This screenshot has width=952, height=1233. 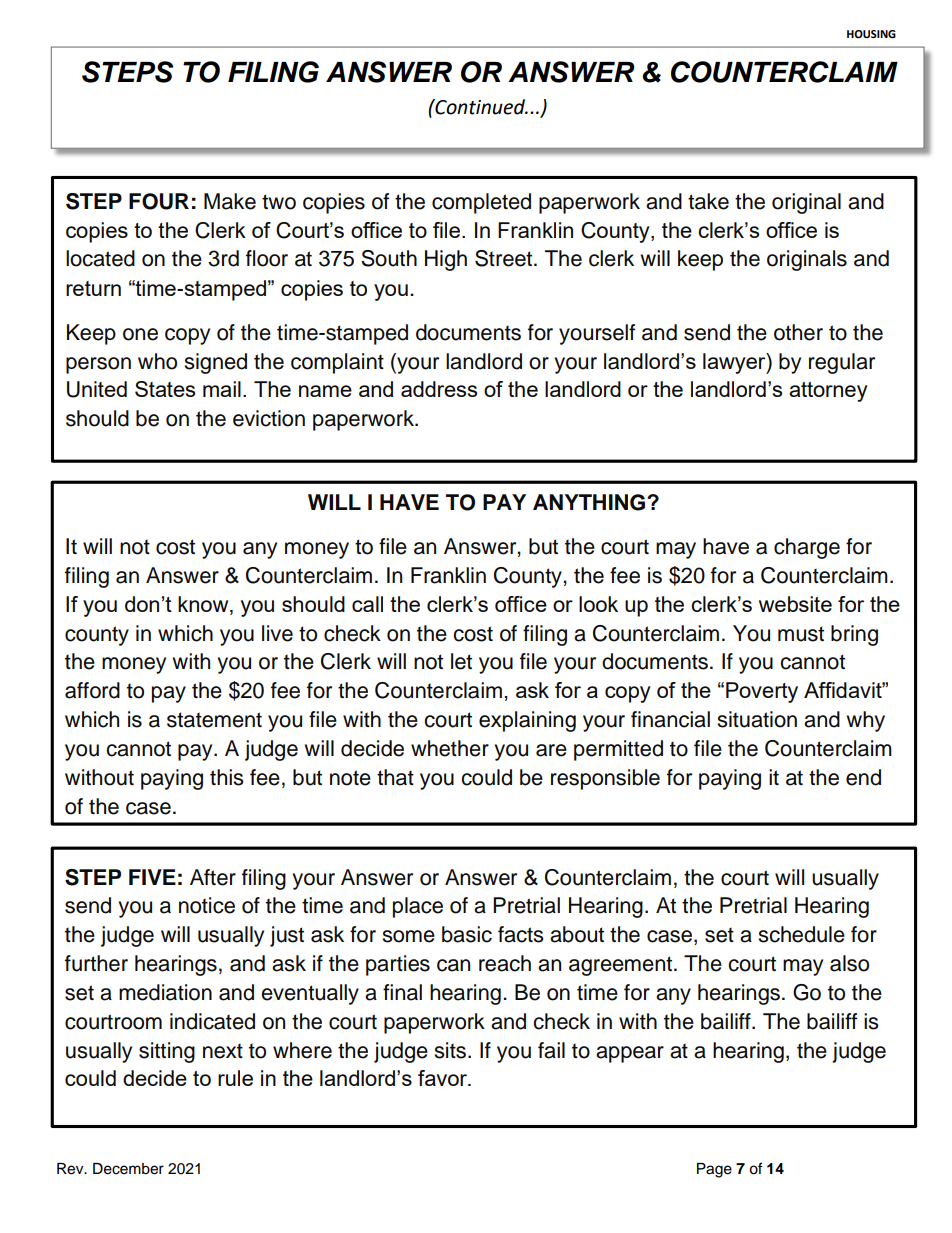 What do you see at coordinates (795, 604) in the screenshot?
I see `website` at bounding box center [795, 604].
